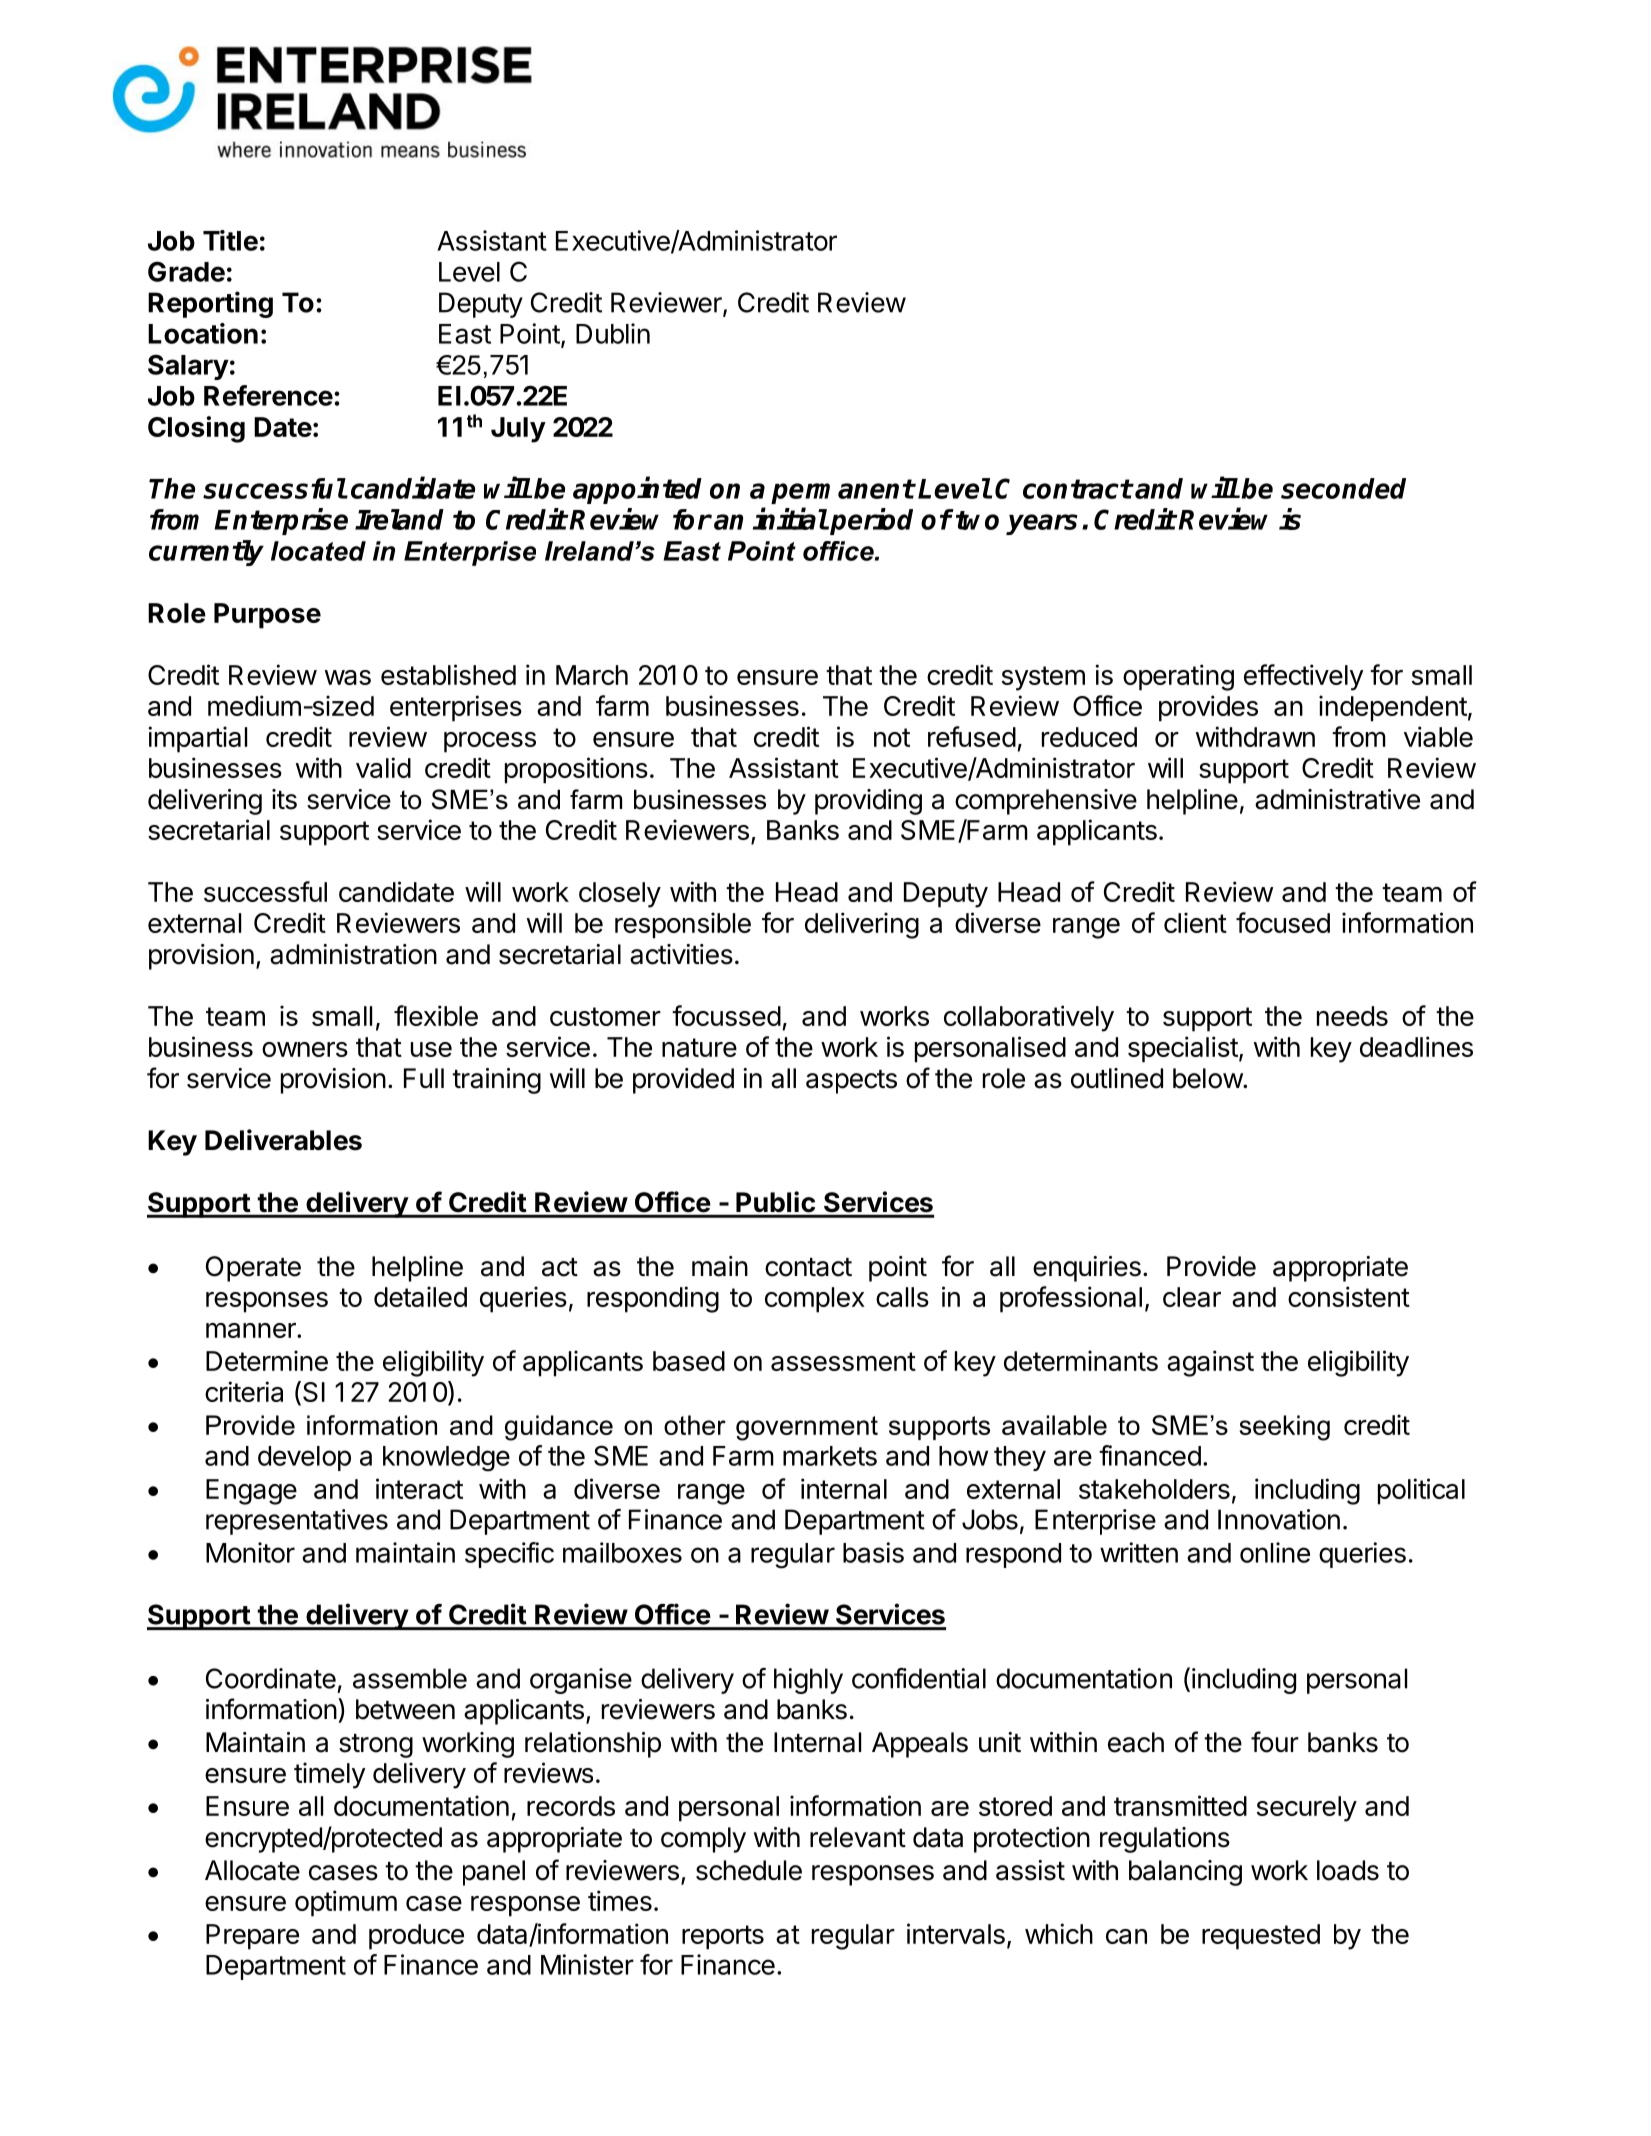 The height and width of the document is (2136, 1651). I want to click on Dublin, so click(613, 333).
